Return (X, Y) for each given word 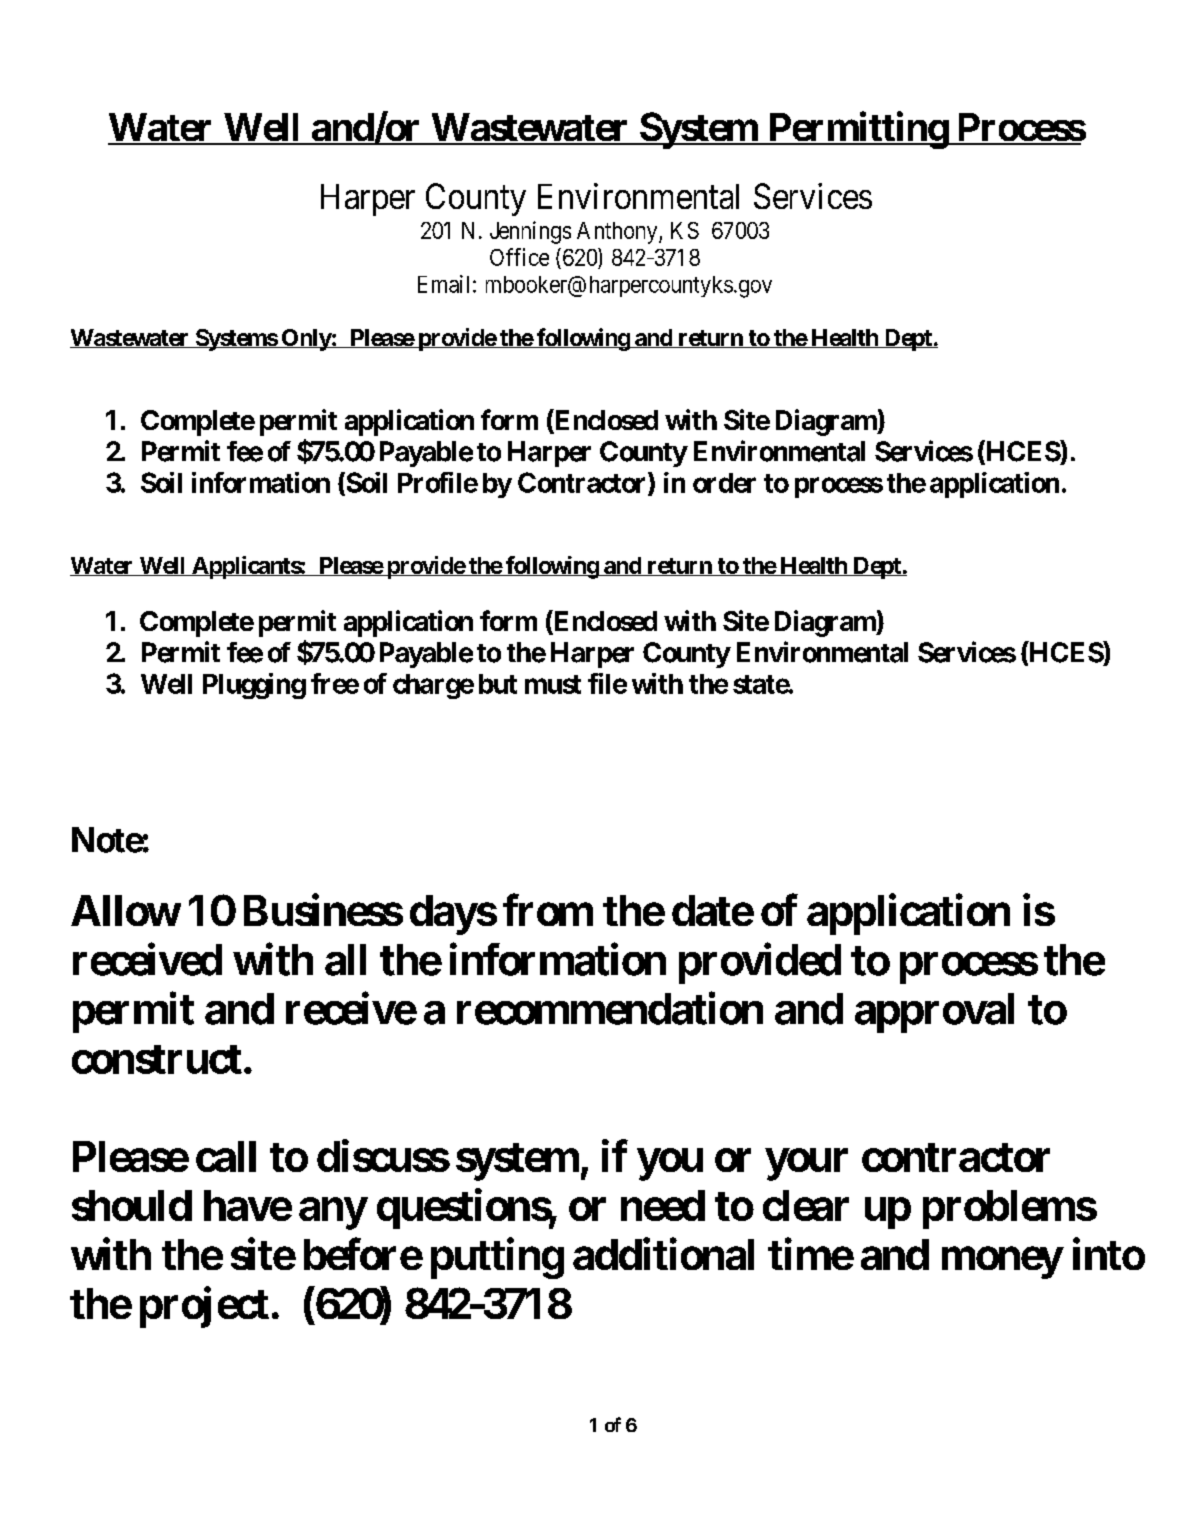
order (724, 483)
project (204, 1307)
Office (519, 257)
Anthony (618, 233)
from (548, 910)
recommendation (610, 1008)
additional (663, 1254)
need (663, 1205)
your (807, 1165)
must (553, 684)
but (498, 684)
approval (934, 1013)
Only (305, 340)
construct (157, 1059)
